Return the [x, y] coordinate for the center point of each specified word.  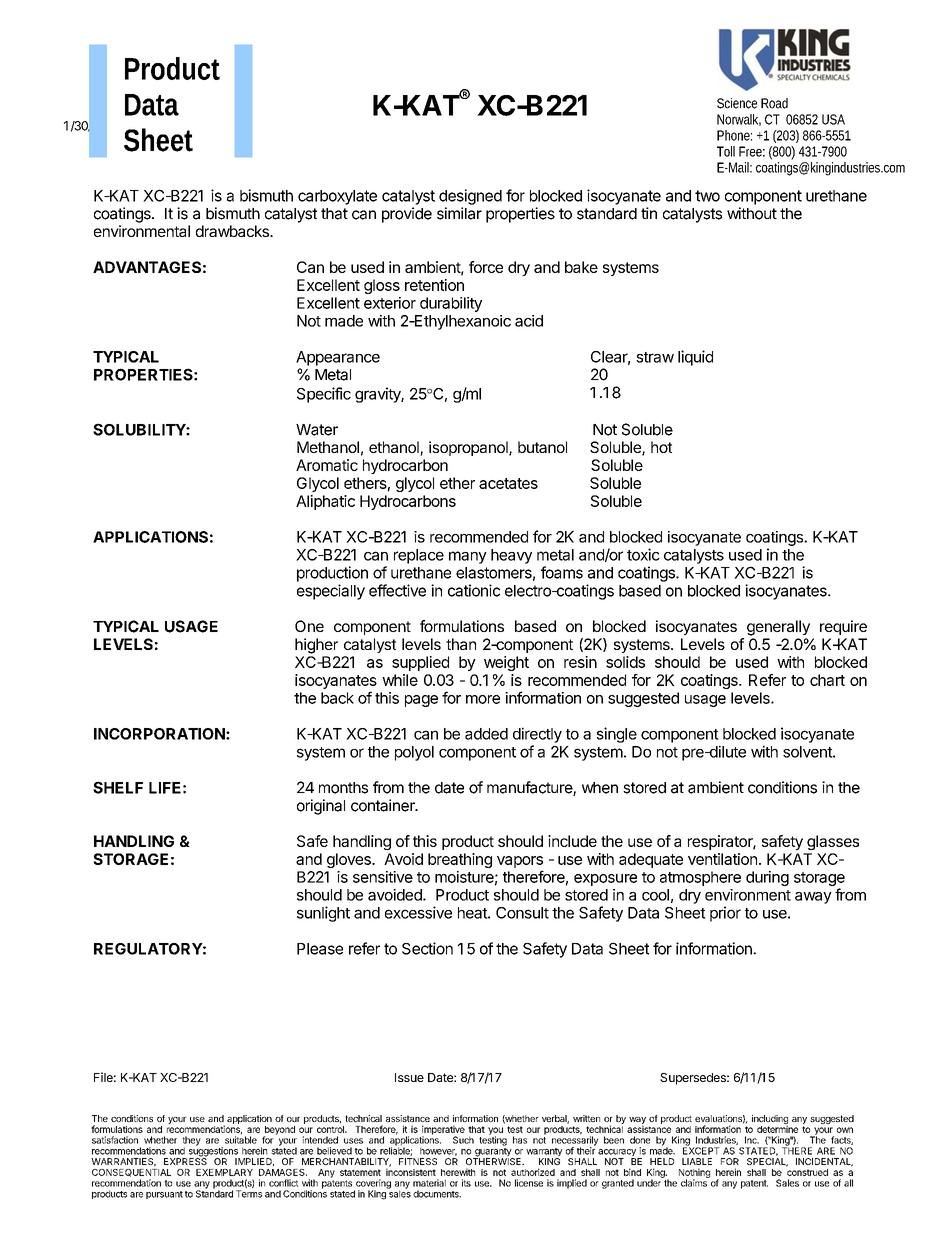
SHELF [118, 787]
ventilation [722, 859]
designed [470, 197]
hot [661, 447]
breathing [460, 860]
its [466, 1183]
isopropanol [469, 448]
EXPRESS [185, 1160]
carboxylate [337, 197]
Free [750, 151]
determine [777, 1129]
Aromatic [327, 465]
